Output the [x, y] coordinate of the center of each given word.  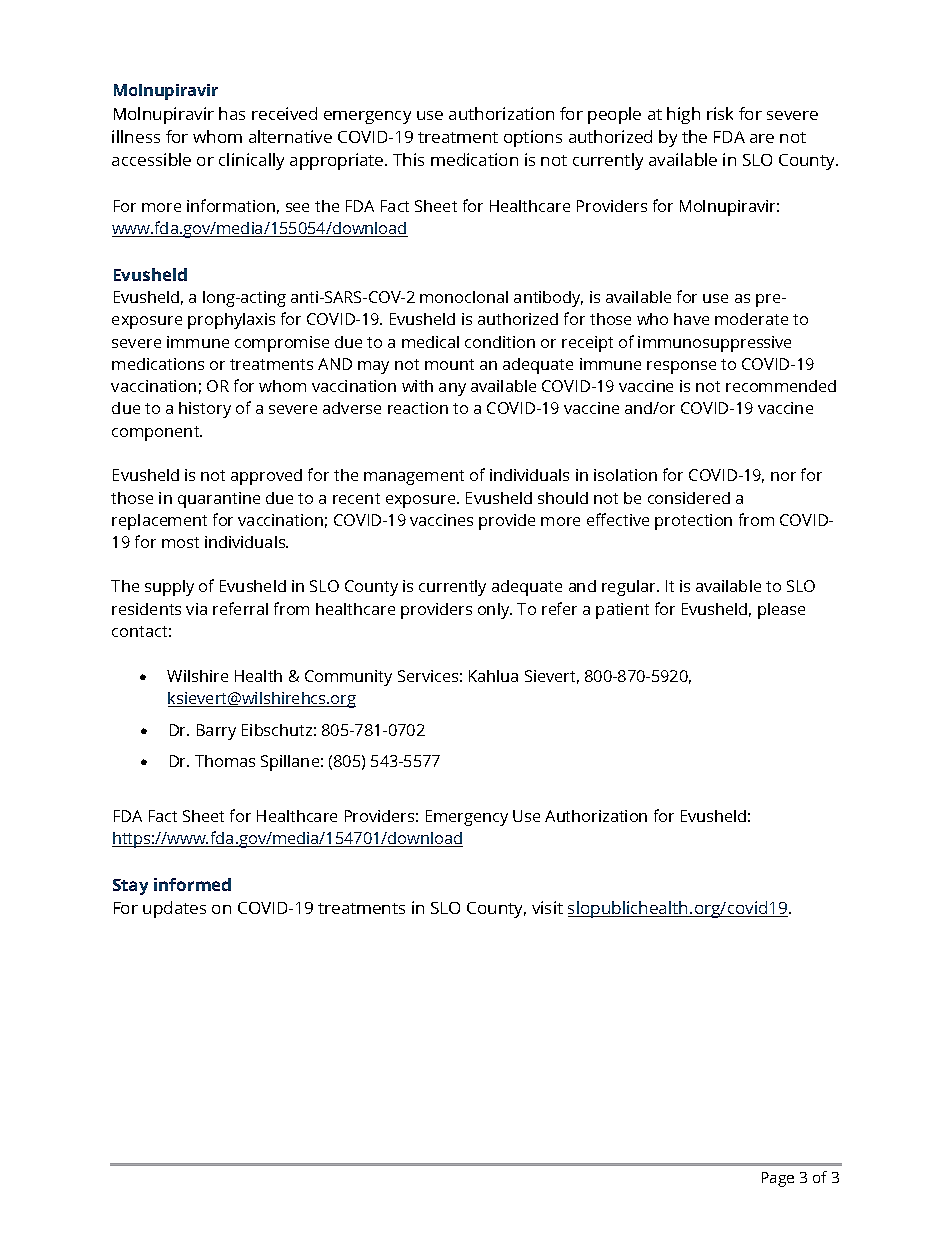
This [408, 159]
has [232, 113]
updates [174, 909]
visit [547, 907]
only [495, 611]
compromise [282, 344]
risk [720, 113]
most [180, 542]
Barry [216, 732]
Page [778, 1179]
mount [449, 364]
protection [693, 522]
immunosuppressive [714, 344]
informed [192, 884]
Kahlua [493, 676]
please [781, 611]
